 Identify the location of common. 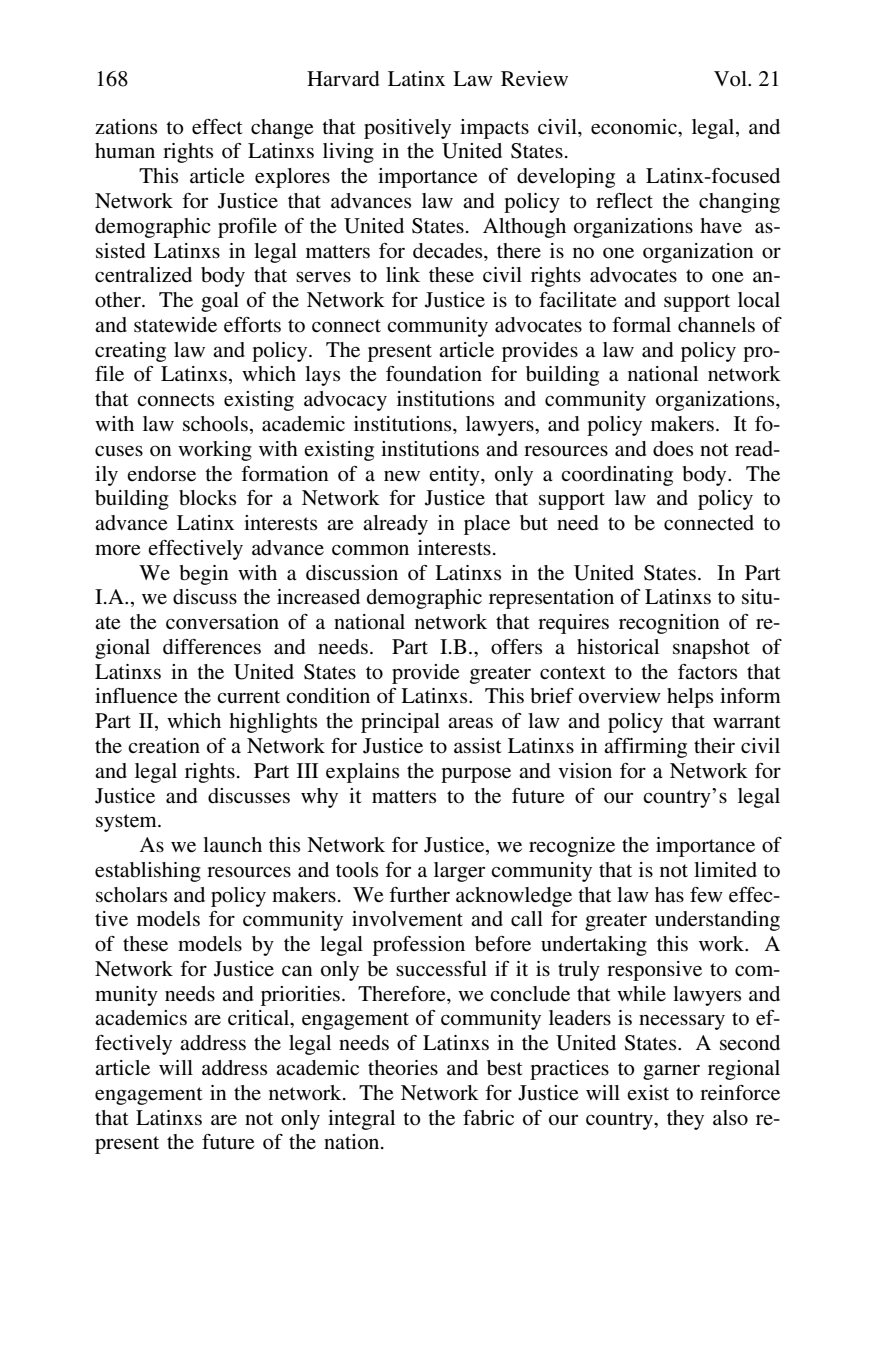
(370, 550).
